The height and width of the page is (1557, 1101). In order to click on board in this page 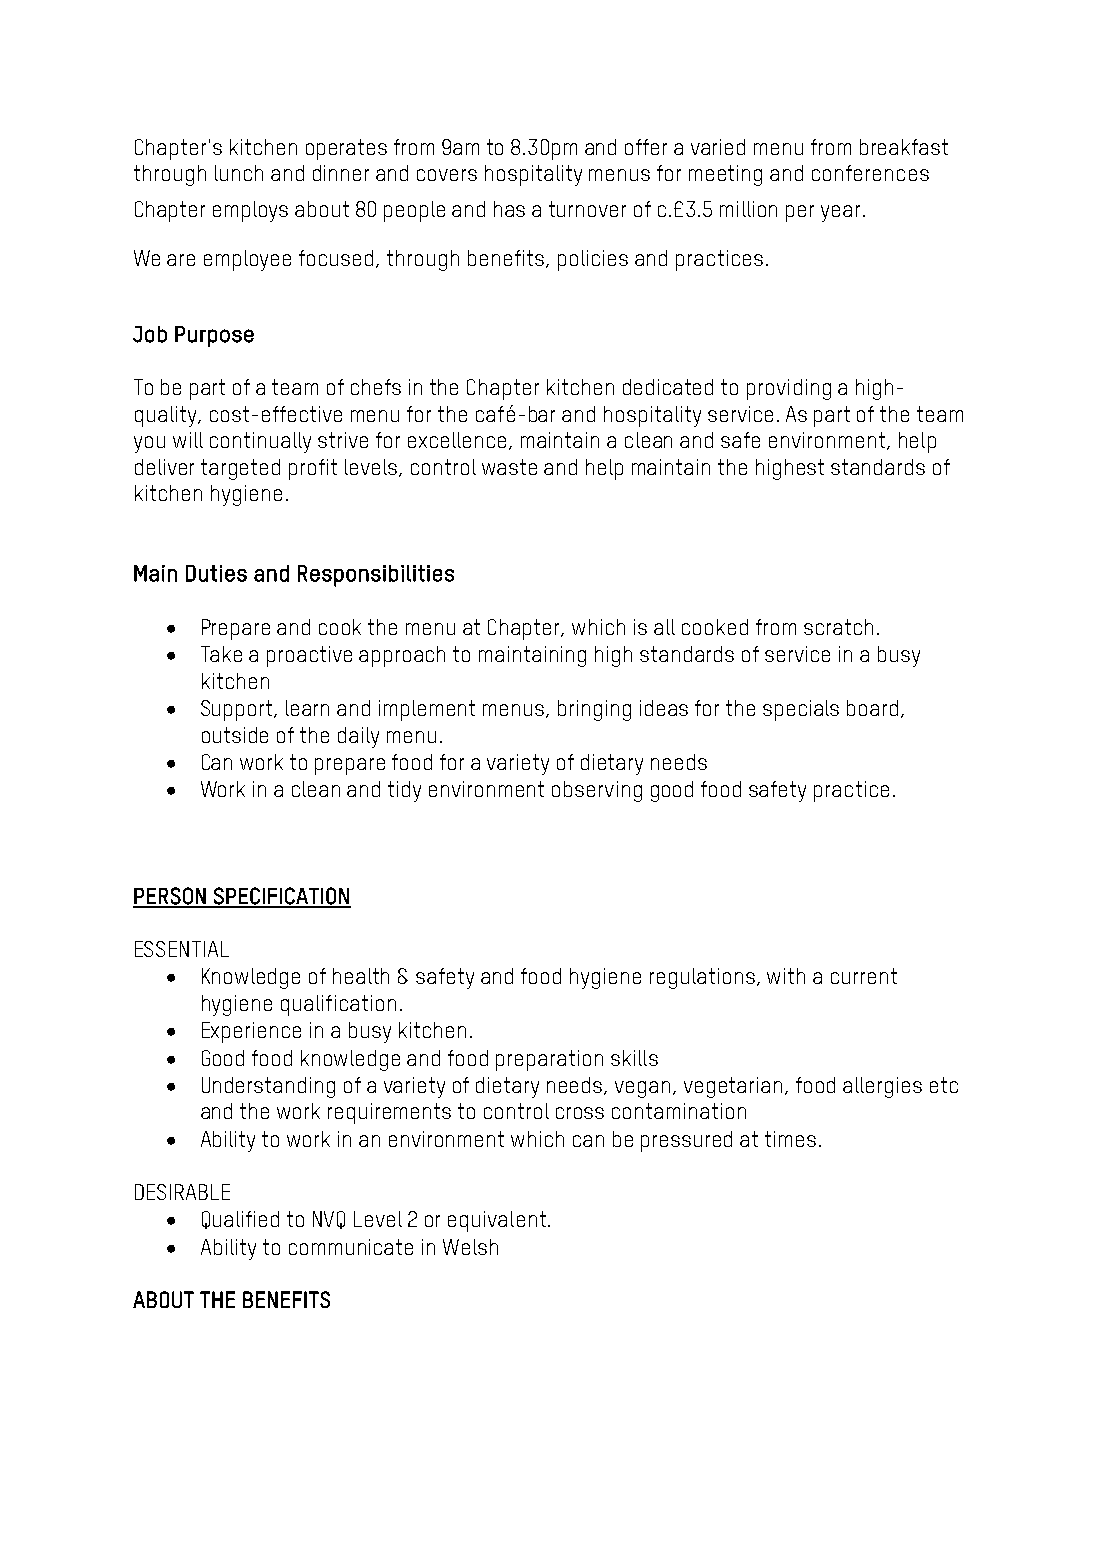, I will do `click(872, 708)`.
